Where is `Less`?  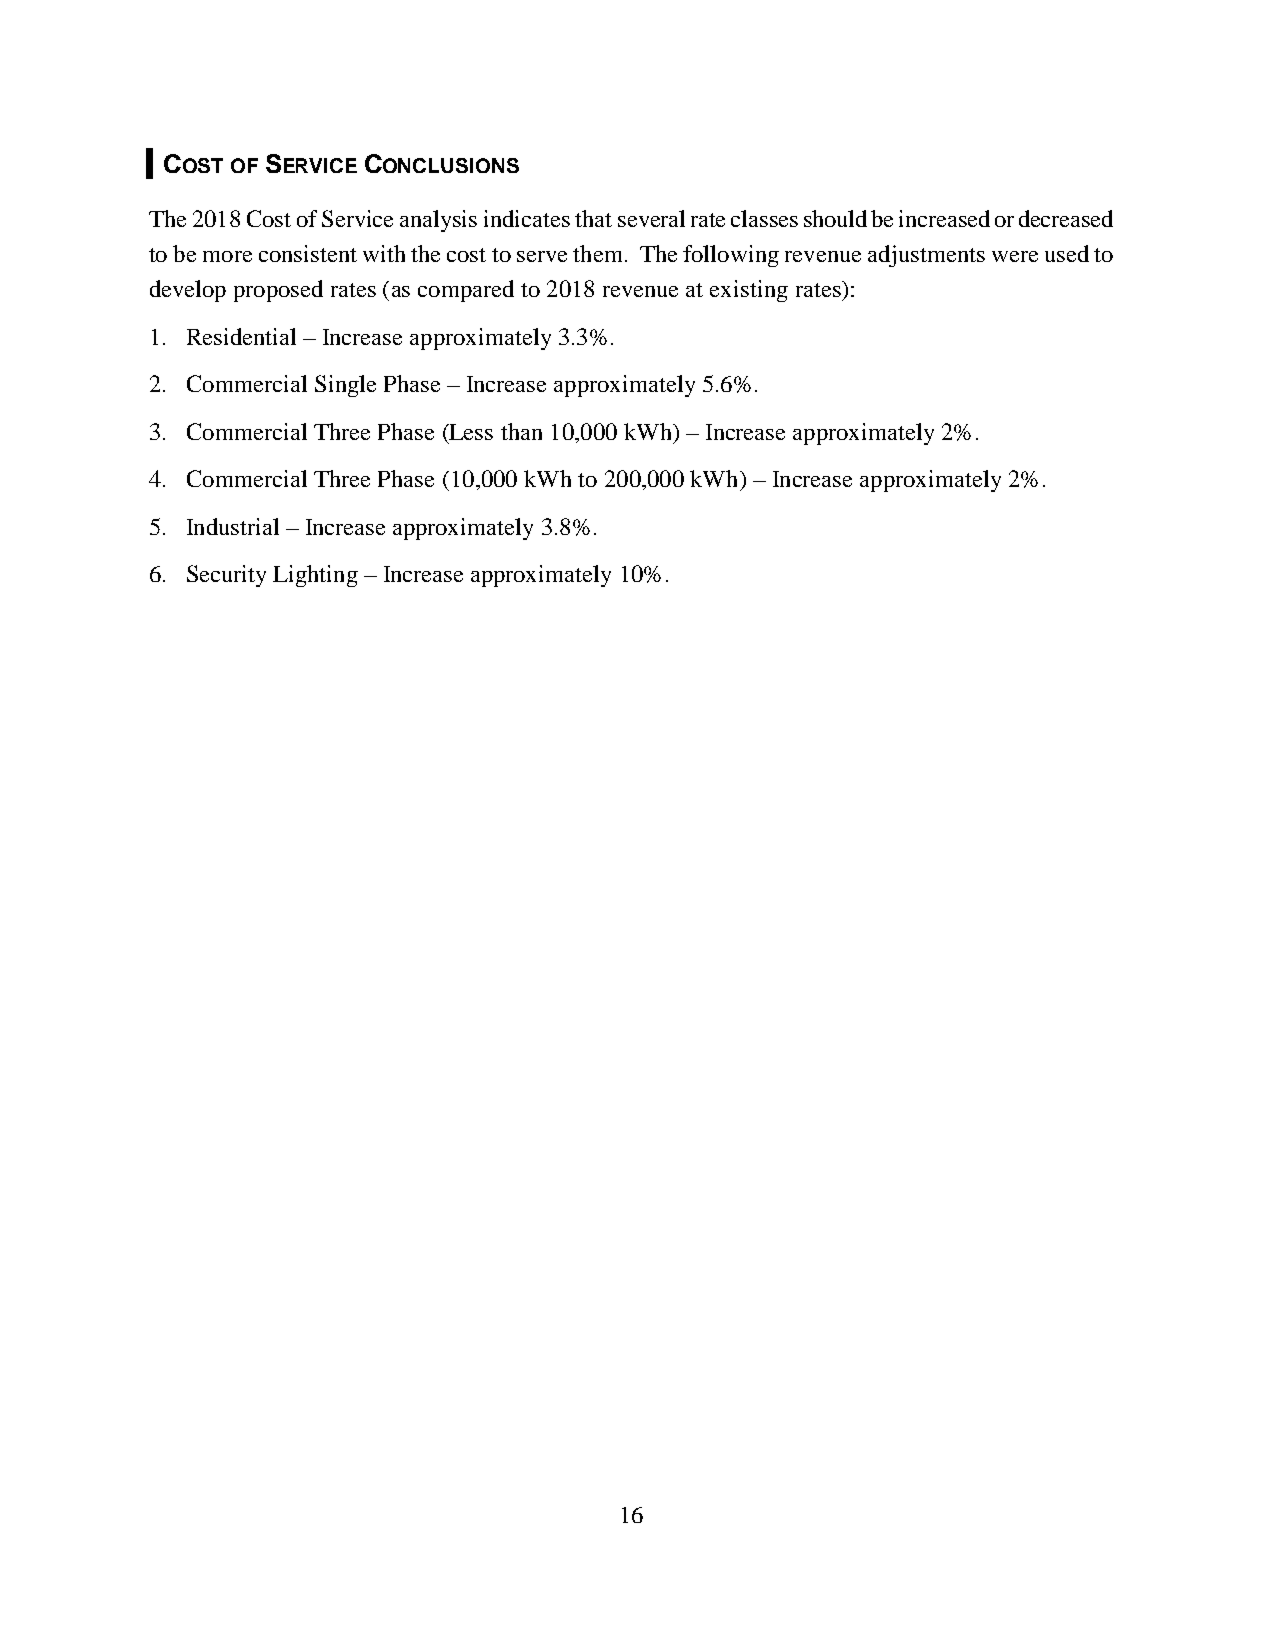
Less is located at coordinates (470, 432).
